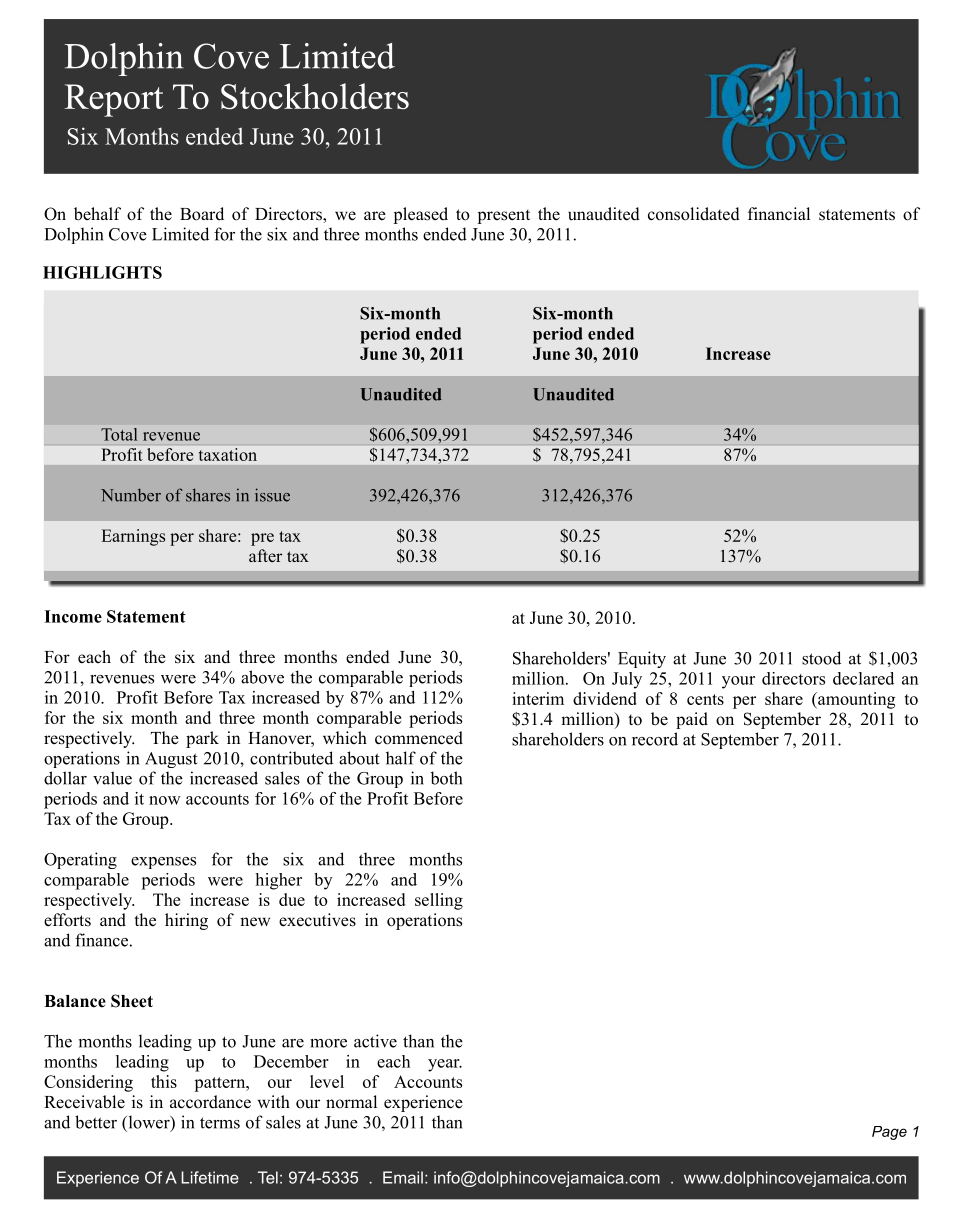 The width and height of the image is (958, 1232). Describe the element at coordinates (131, 495) in the image. I see `Number` at that location.
